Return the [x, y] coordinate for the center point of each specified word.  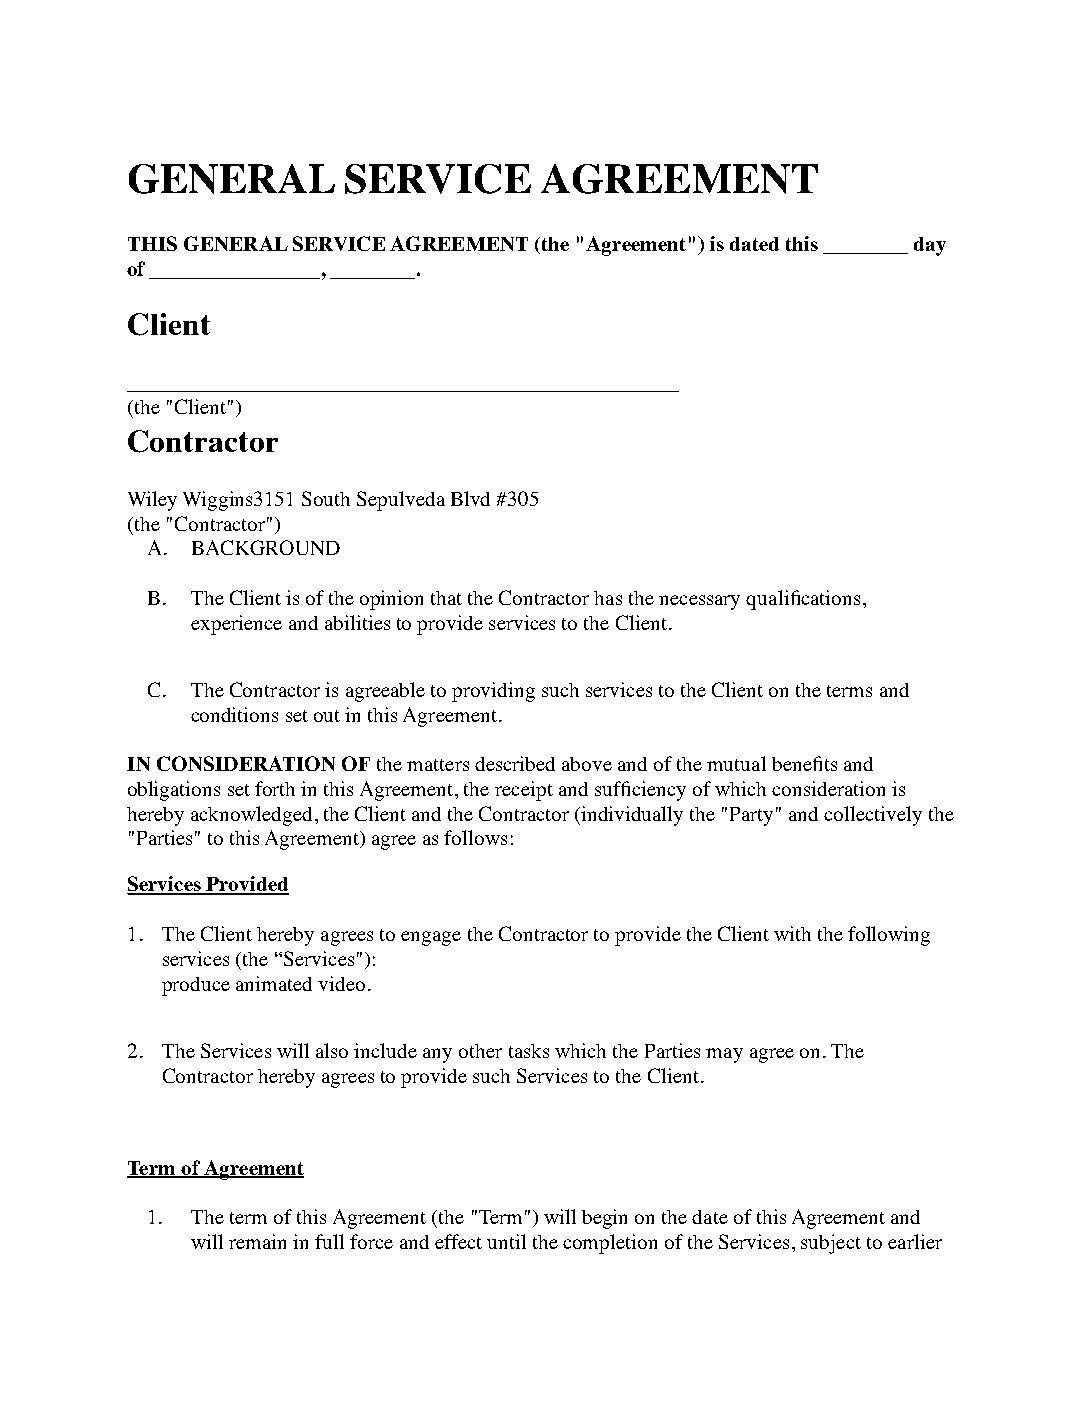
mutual [736, 763]
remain [257, 1241]
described [515, 763]
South [326, 498]
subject [831, 1244]
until [506, 1241]
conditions [234, 714]
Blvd [470, 498]
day [930, 246]
